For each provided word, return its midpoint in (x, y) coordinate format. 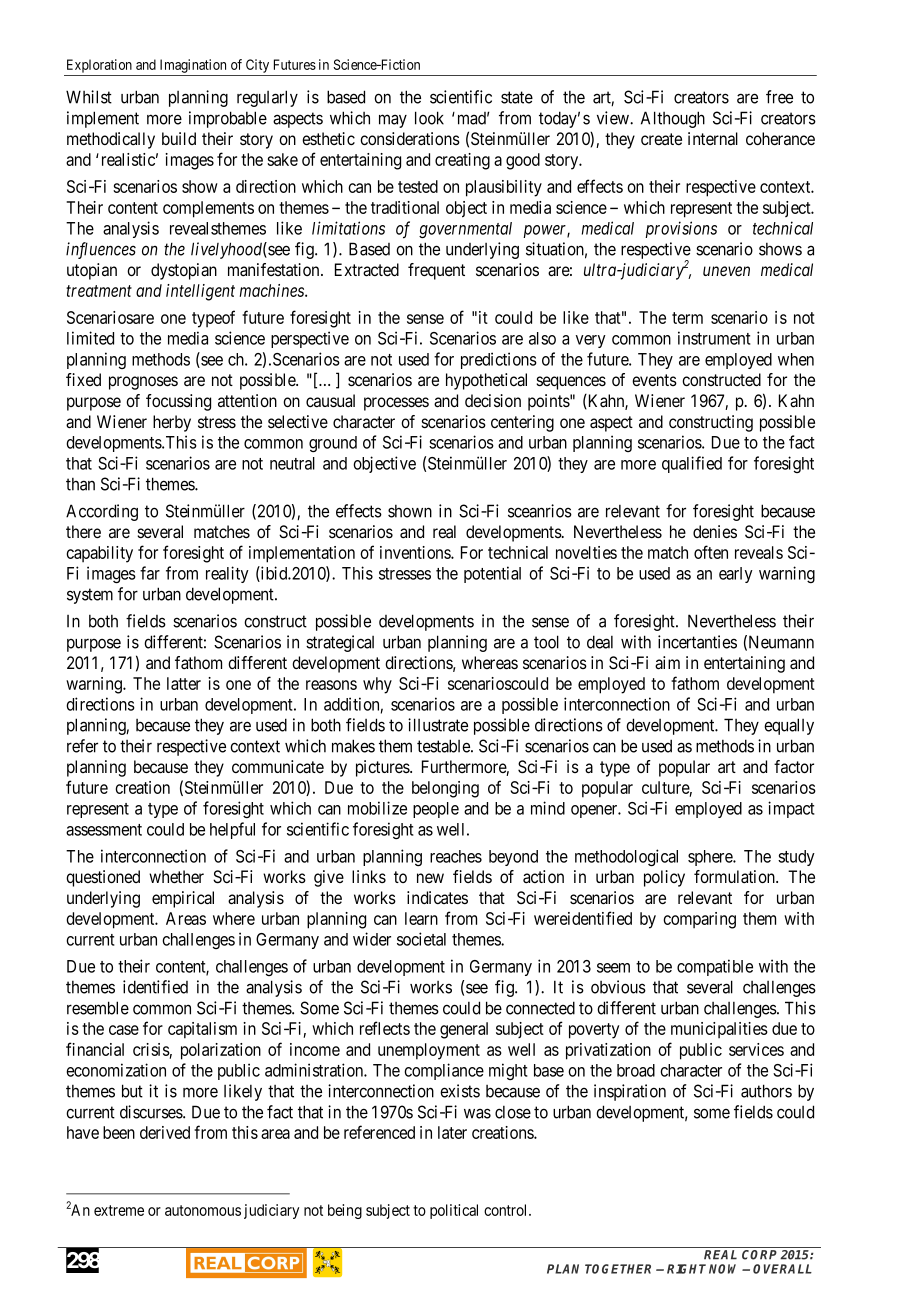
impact (791, 809)
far (150, 573)
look (429, 118)
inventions (416, 552)
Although (673, 119)
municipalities (719, 1030)
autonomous (203, 1210)
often (711, 552)
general (464, 1030)
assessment (104, 830)
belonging (445, 789)
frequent (436, 271)
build (179, 138)
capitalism (202, 1030)
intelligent (200, 292)
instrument (714, 338)
